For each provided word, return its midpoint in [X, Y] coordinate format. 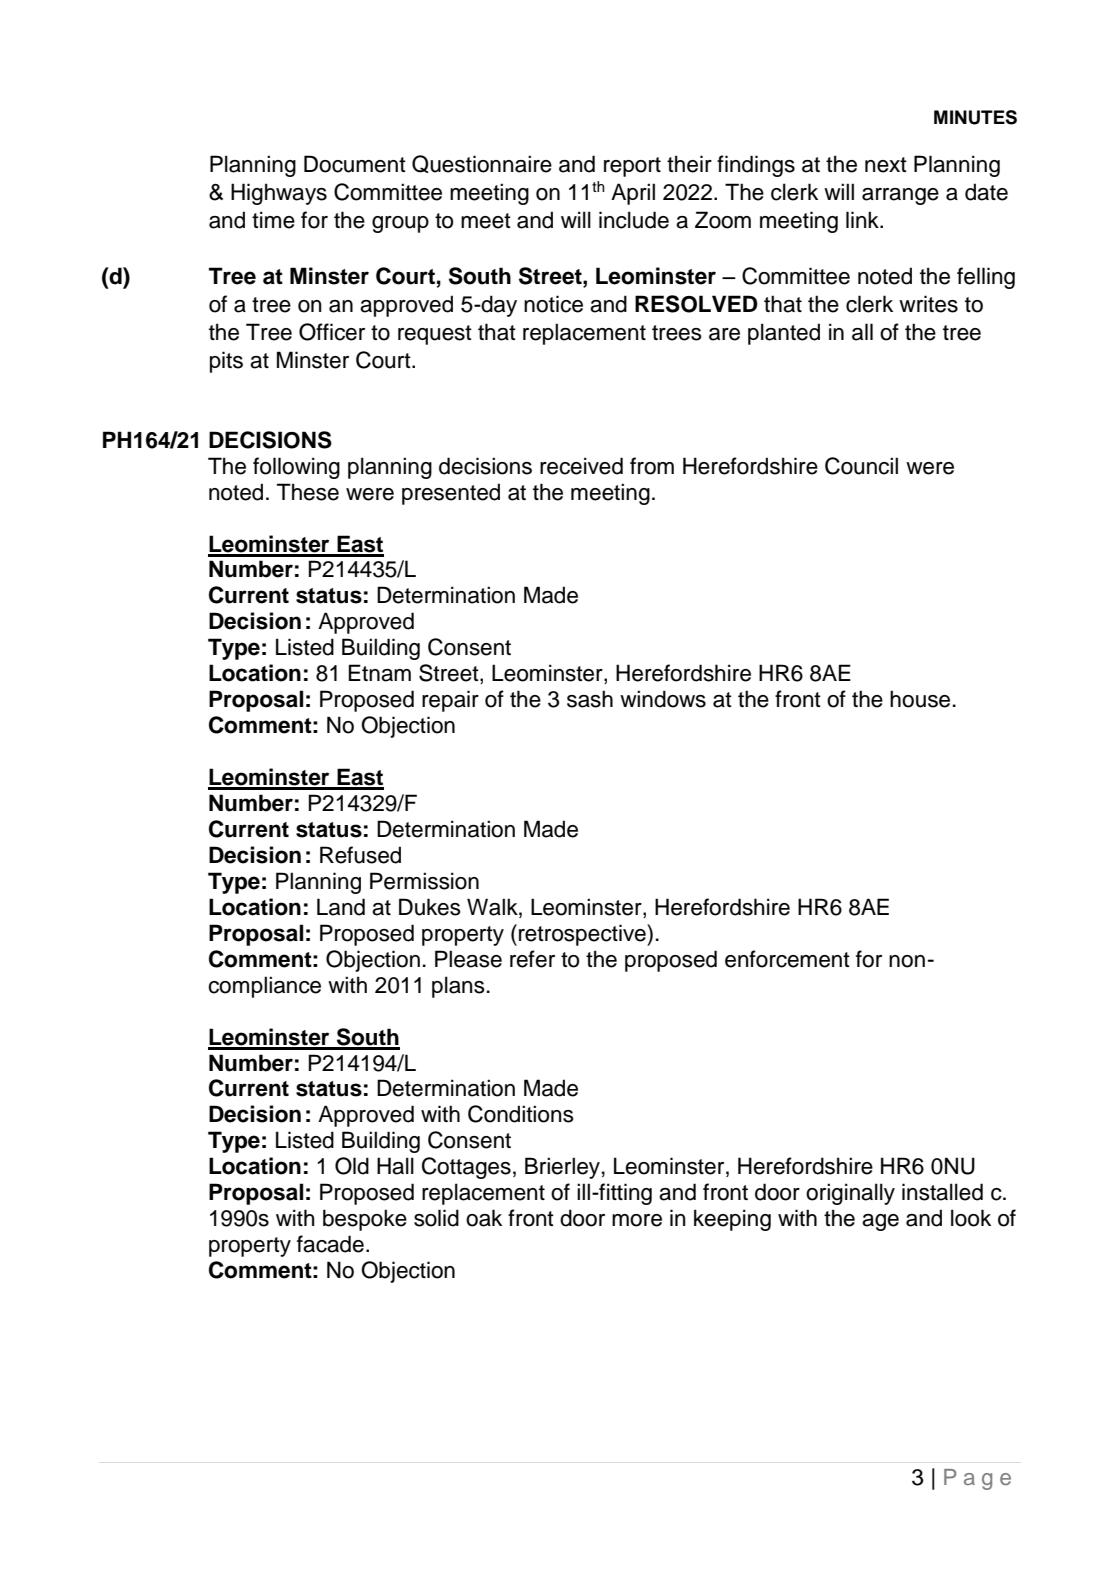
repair [450, 701]
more [637, 1220]
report [632, 167]
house [920, 699]
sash [590, 699]
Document [355, 164]
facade [330, 1244]
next [886, 165]
